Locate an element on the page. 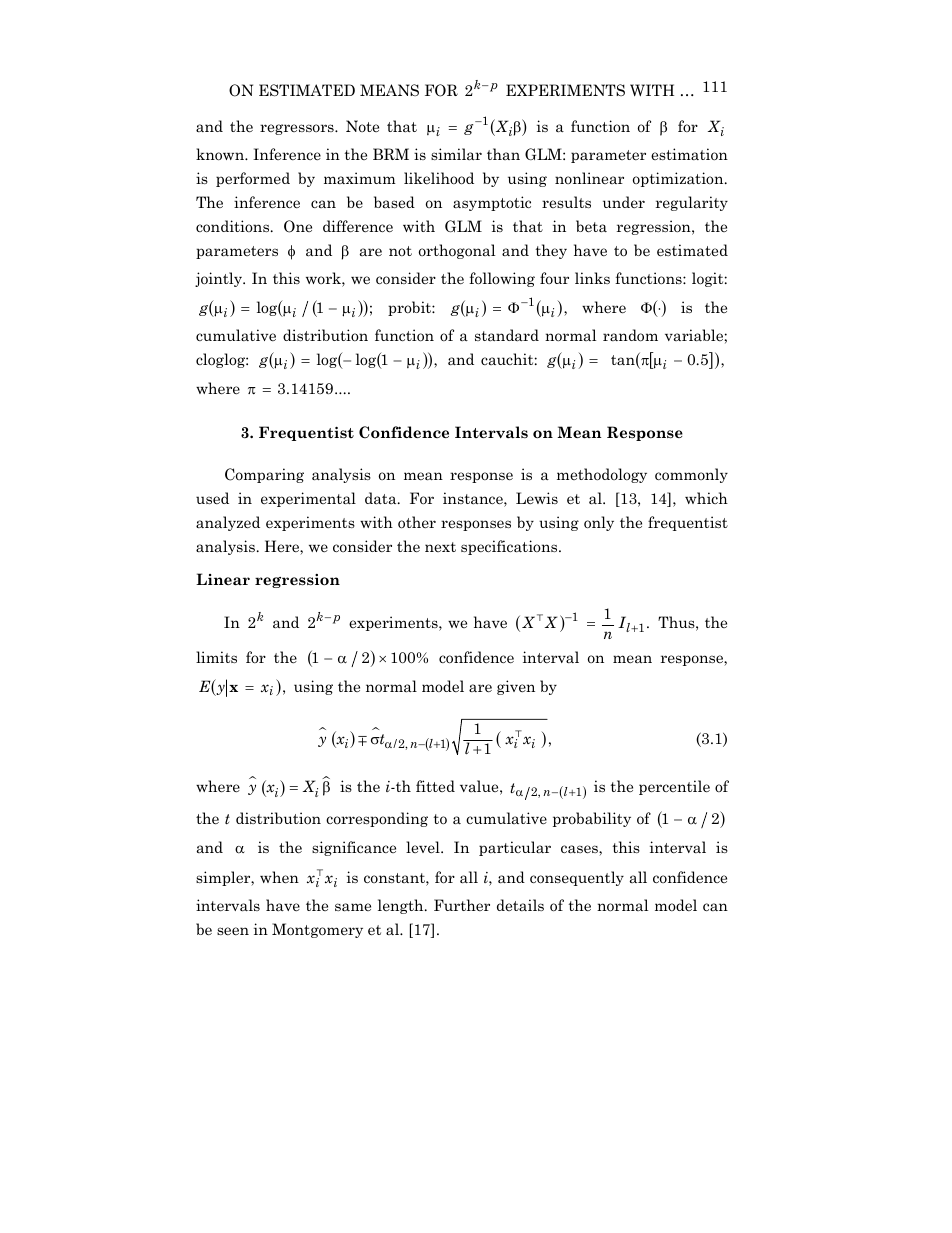  similar is located at coordinates (456, 154).
